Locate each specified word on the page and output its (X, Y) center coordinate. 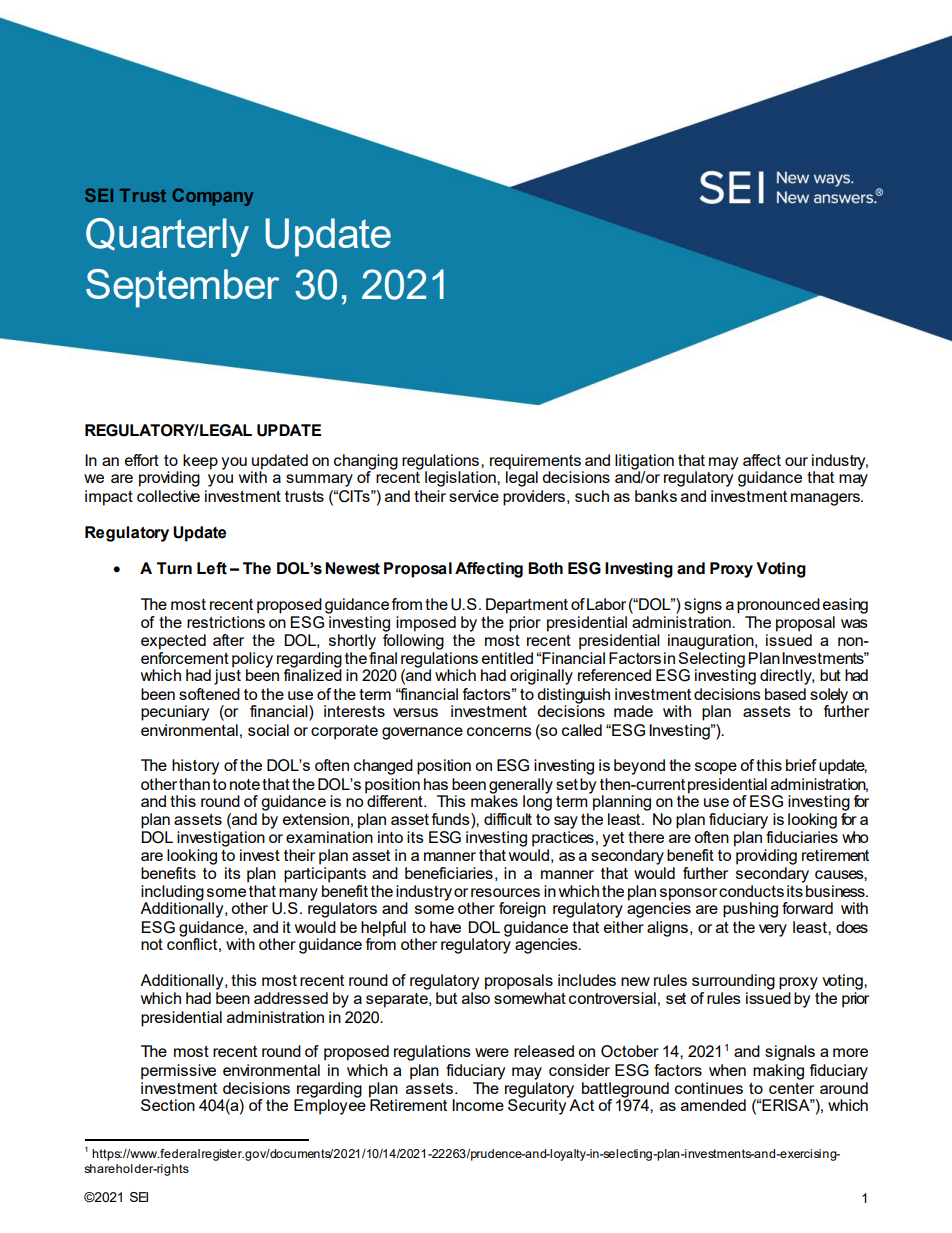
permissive (178, 1072)
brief (801, 765)
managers (826, 499)
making (778, 1072)
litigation (644, 463)
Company (212, 197)
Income (478, 1105)
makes (494, 800)
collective (168, 496)
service (474, 496)
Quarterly (167, 237)
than (194, 784)
